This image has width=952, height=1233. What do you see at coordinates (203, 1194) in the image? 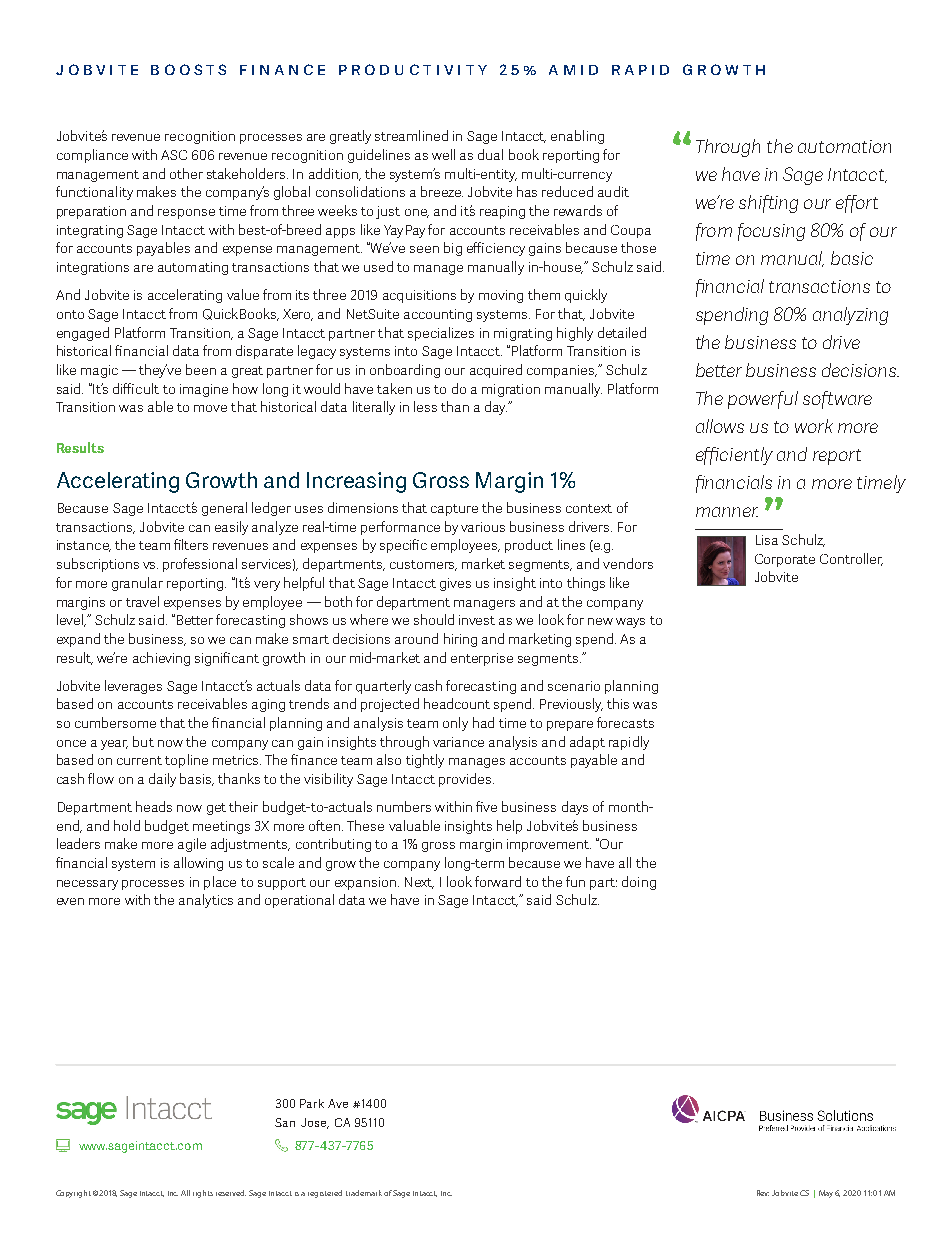
I see `rights` at bounding box center [203, 1194].
